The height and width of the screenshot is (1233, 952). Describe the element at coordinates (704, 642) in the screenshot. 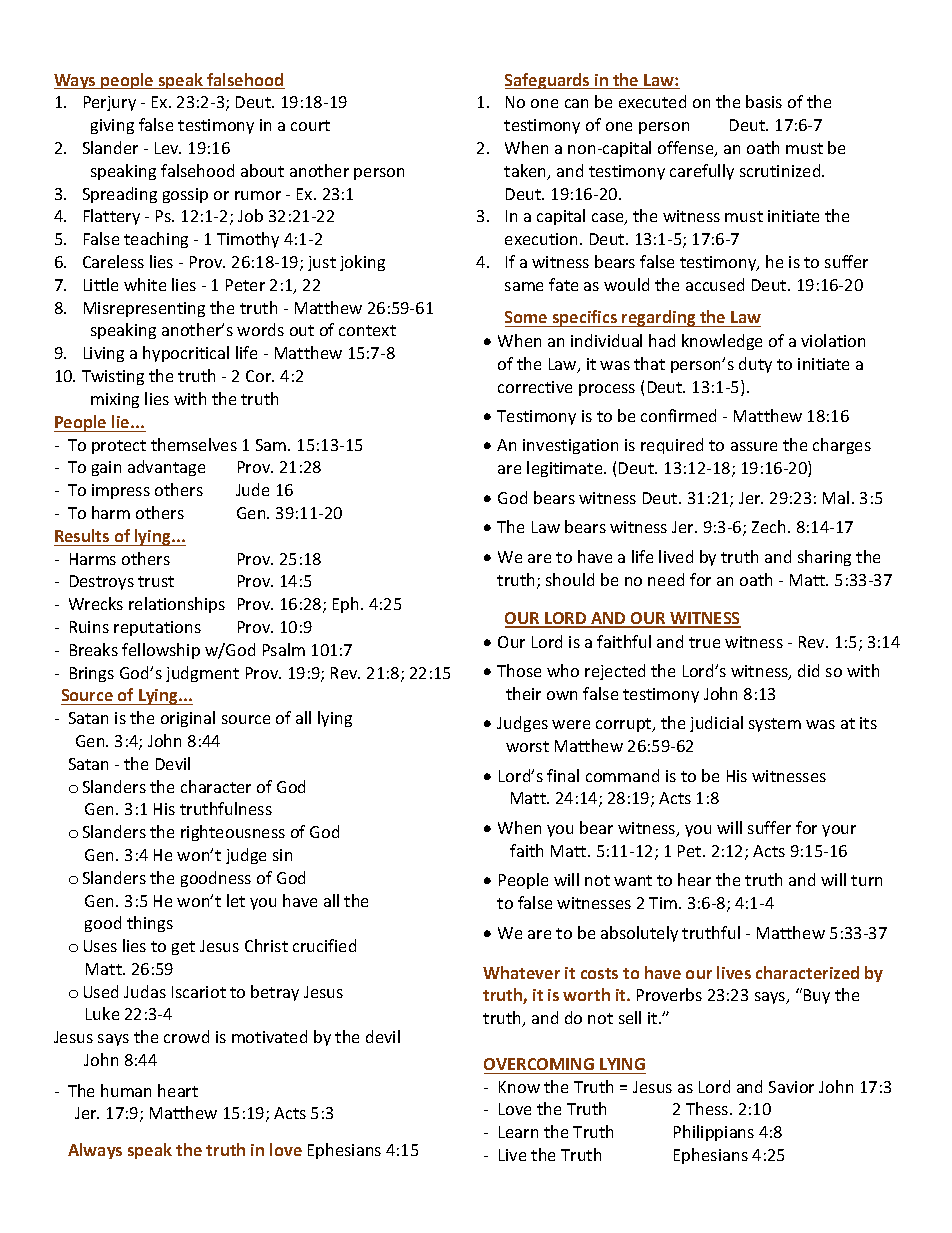

I see `true` at that location.
